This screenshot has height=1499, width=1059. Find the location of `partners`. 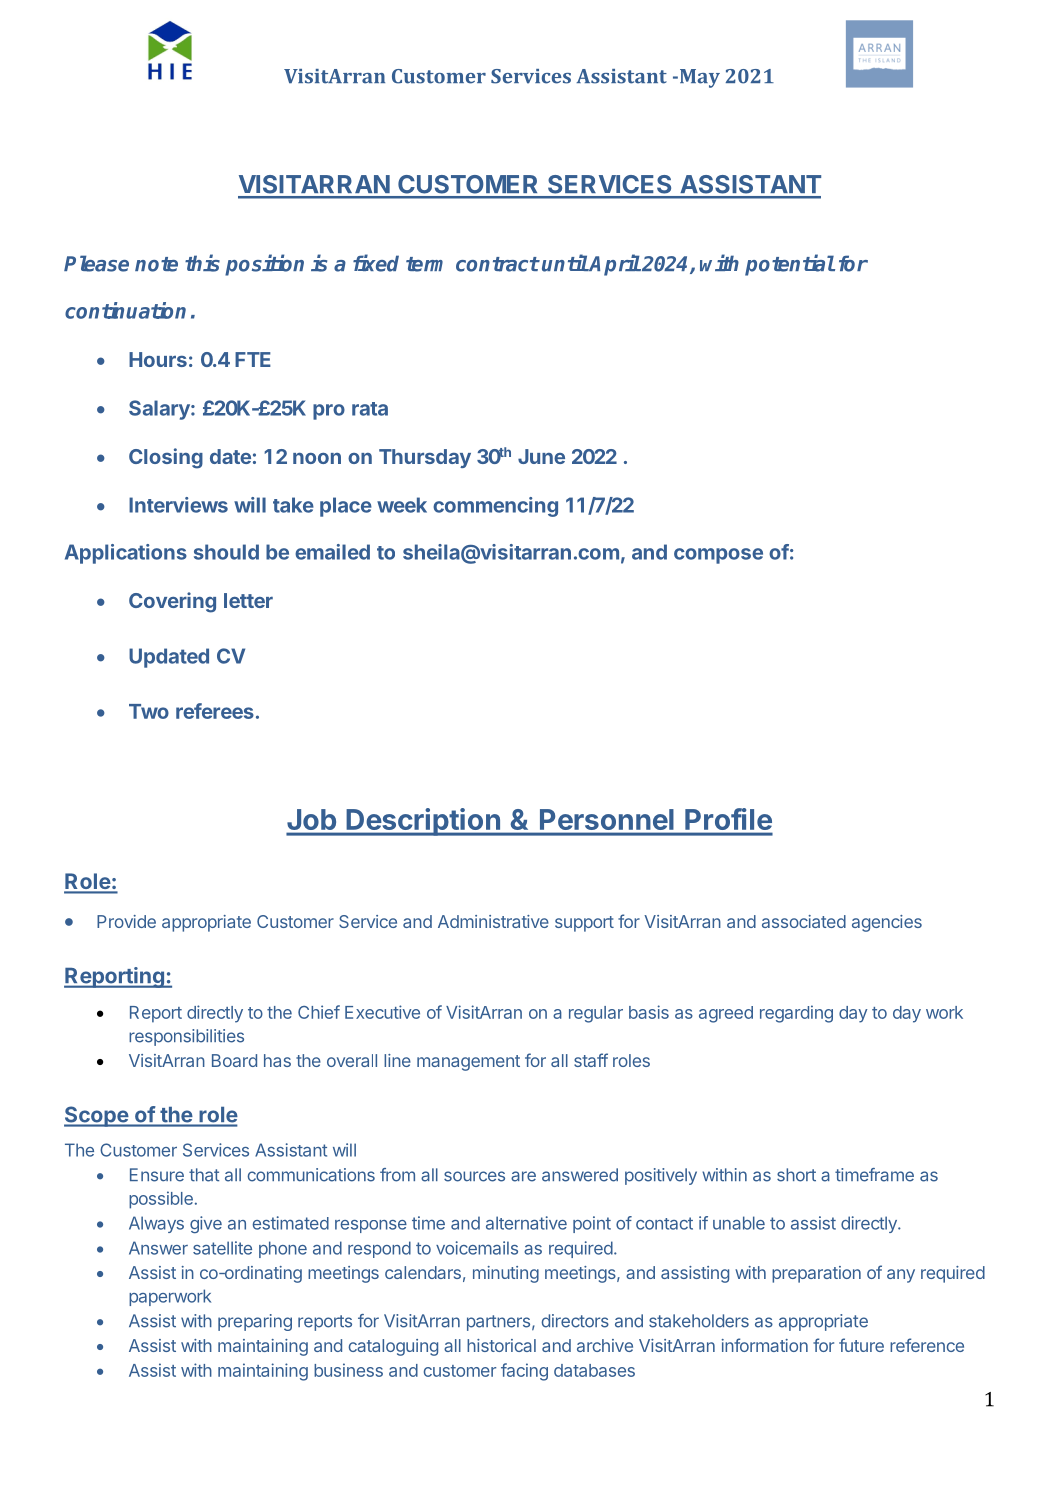

partners is located at coordinates (498, 1323).
